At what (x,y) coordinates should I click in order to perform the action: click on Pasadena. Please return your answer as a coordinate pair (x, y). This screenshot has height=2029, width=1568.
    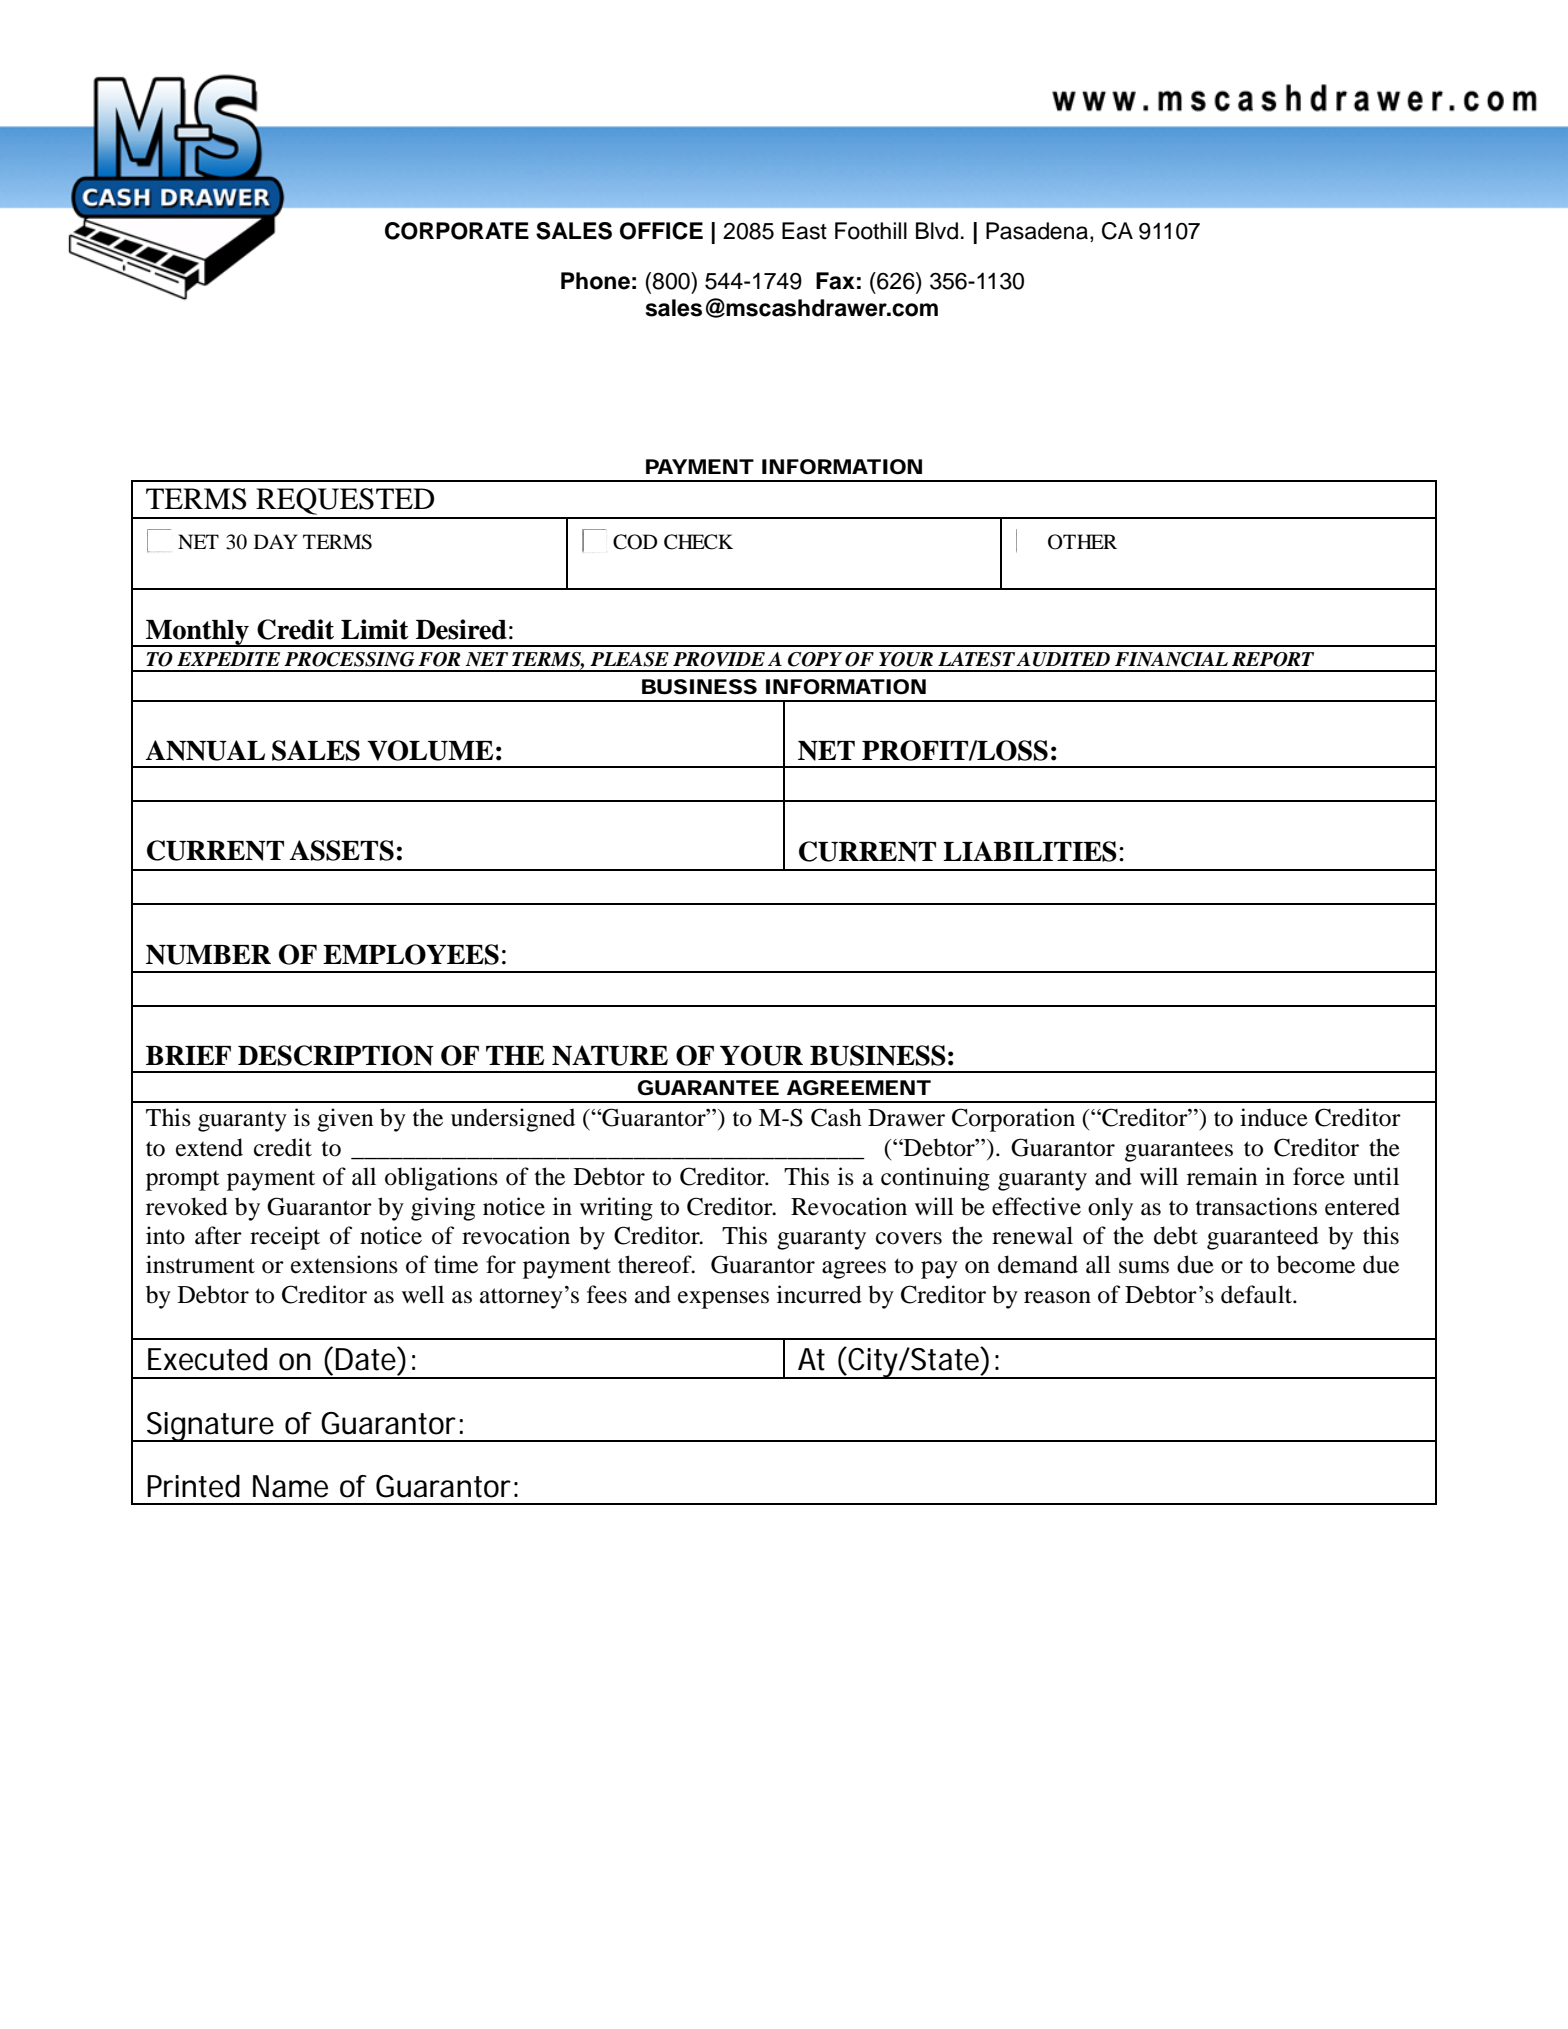
    Looking at the image, I should click on (1037, 231).
